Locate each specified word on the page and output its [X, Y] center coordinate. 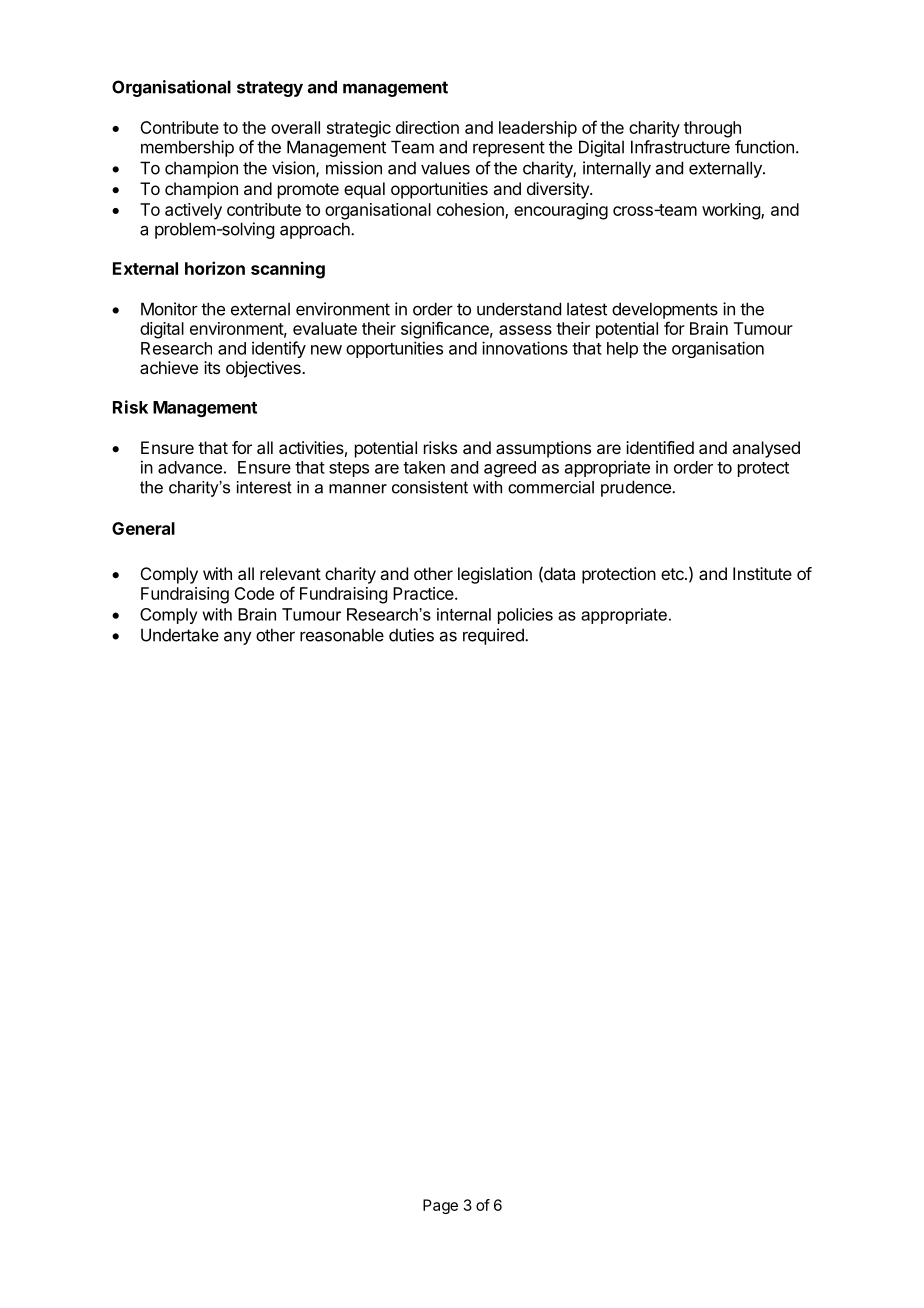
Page [440, 1206]
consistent [430, 487]
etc [673, 574]
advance [190, 467]
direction [427, 127]
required [494, 636]
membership [187, 148]
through [712, 129]
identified [660, 447]
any [238, 638]
